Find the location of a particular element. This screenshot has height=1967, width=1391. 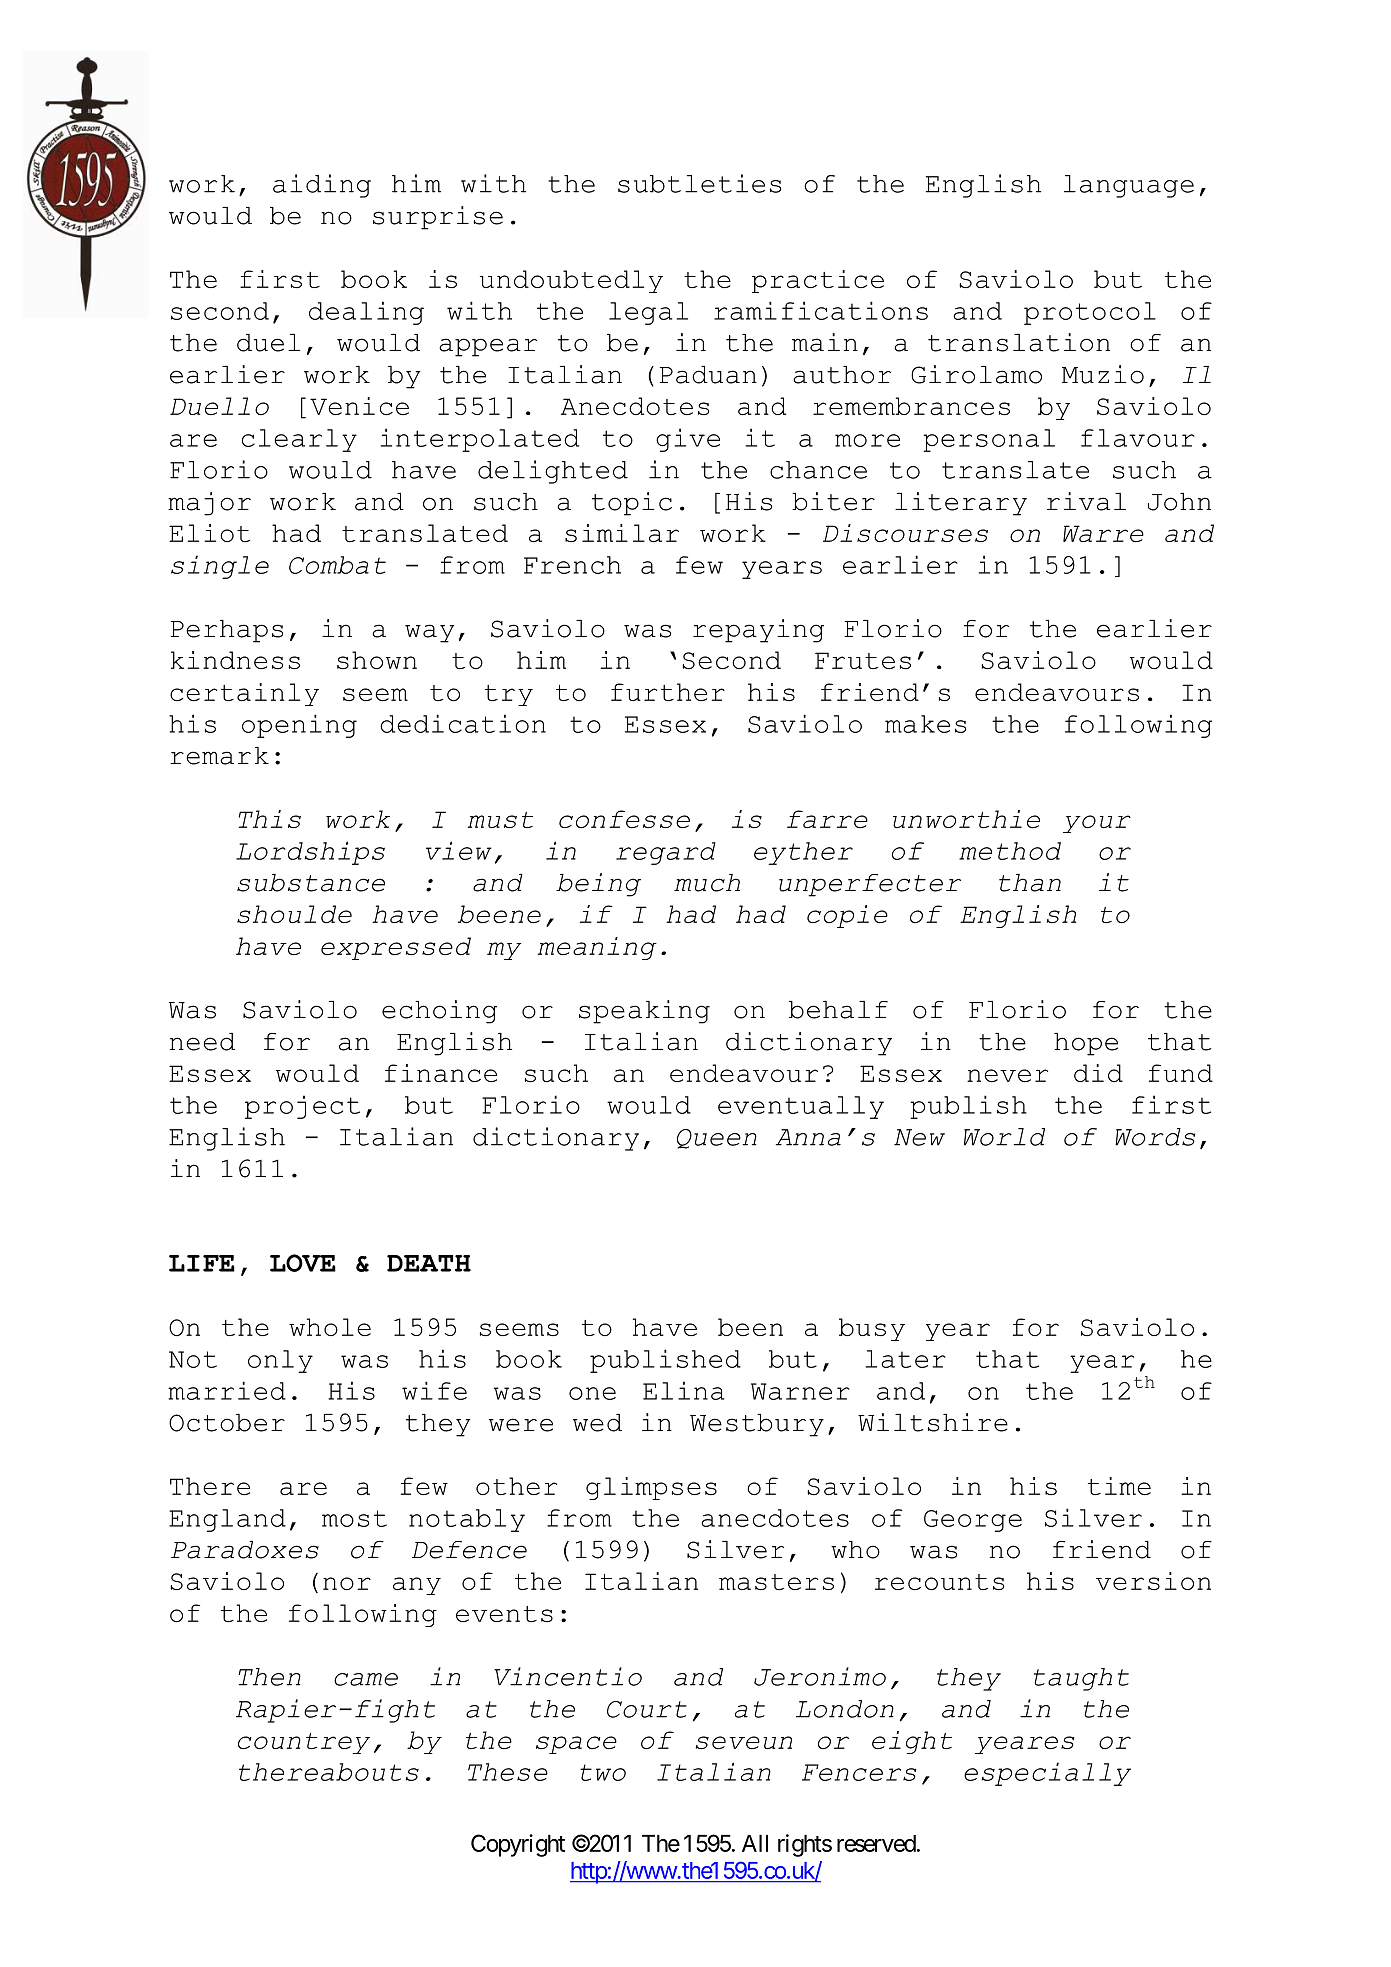

two is located at coordinates (603, 1772).
